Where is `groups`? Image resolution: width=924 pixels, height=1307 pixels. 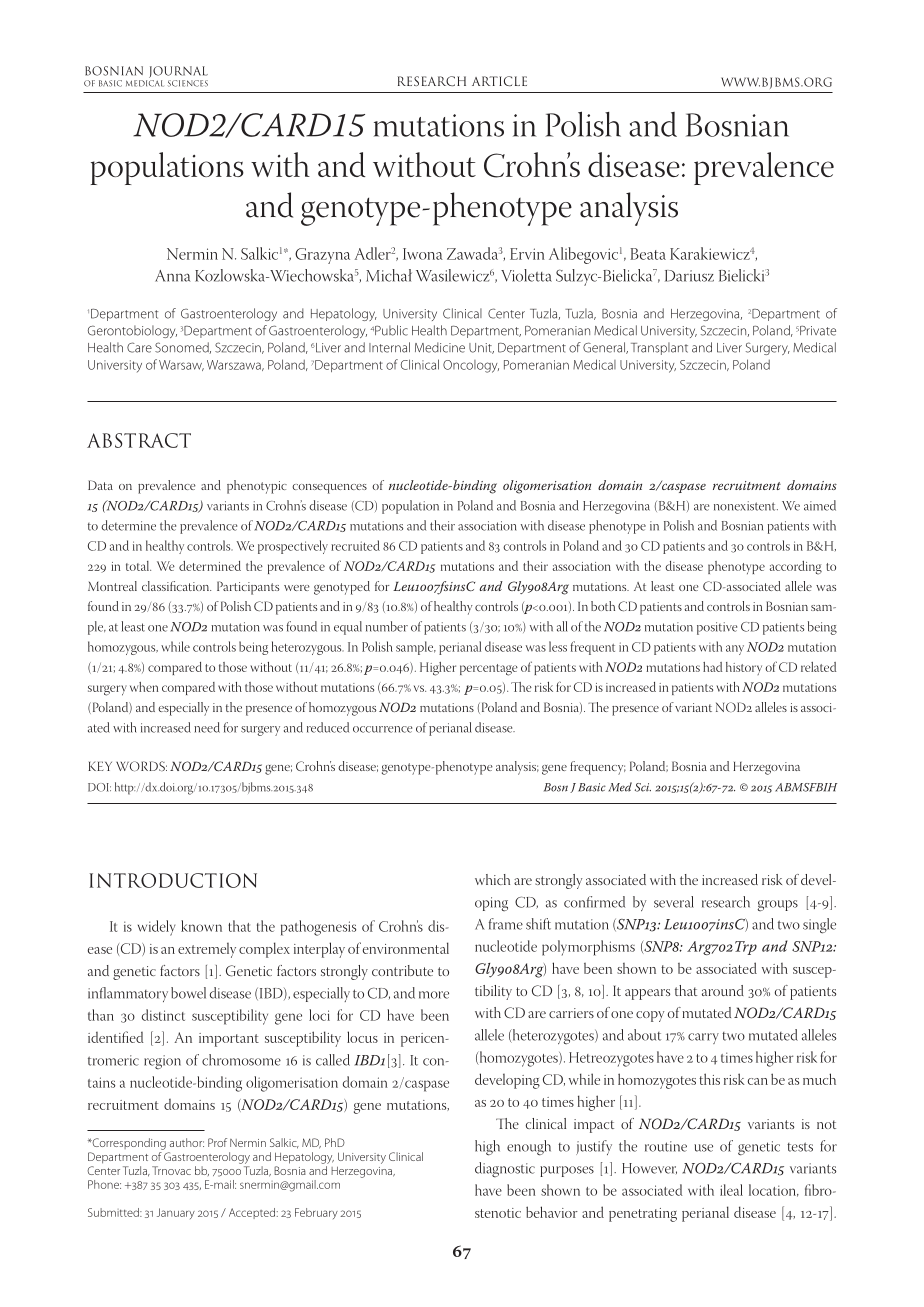 groups is located at coordinates (777, 905).
